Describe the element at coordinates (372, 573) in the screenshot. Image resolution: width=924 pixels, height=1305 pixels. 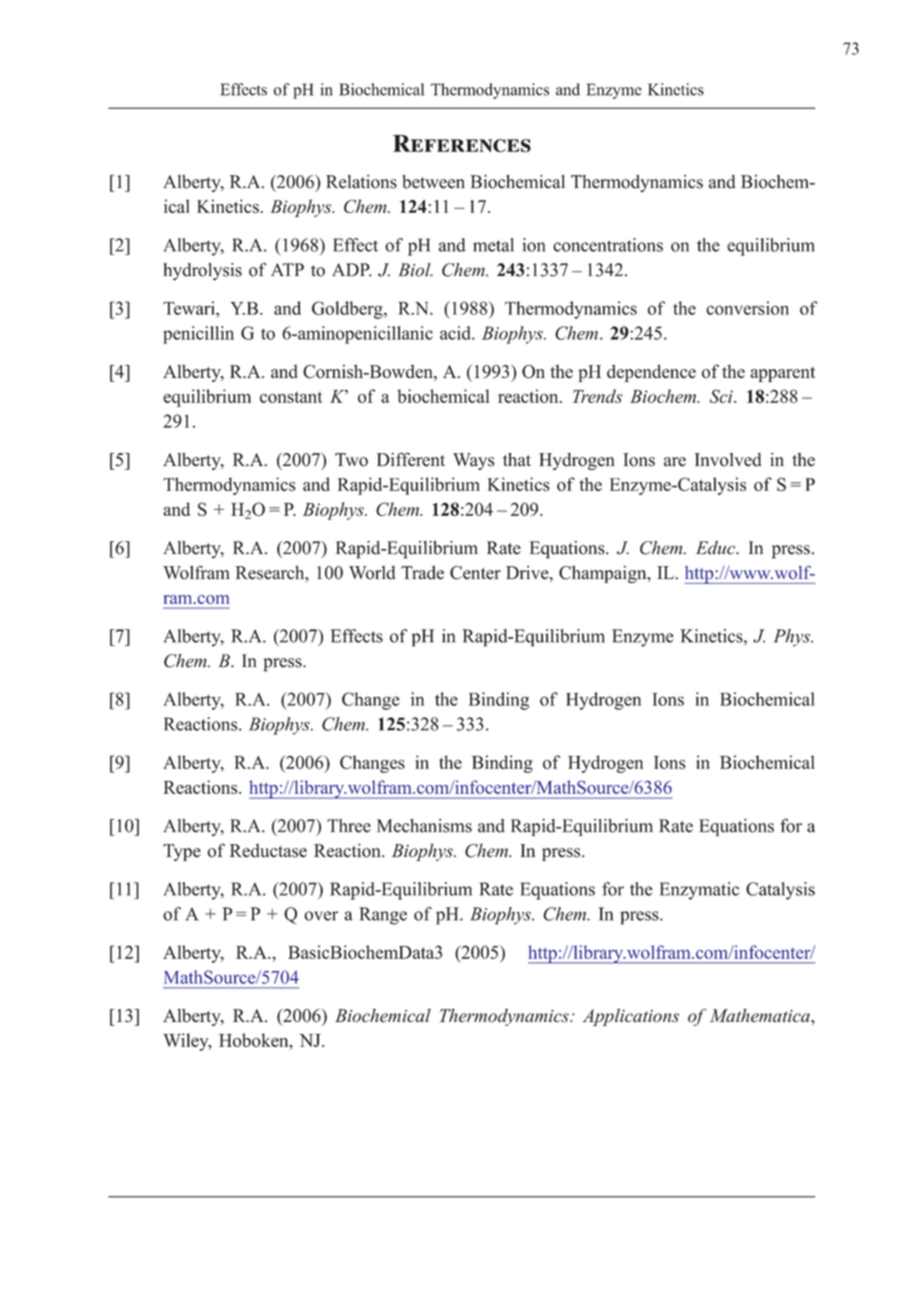
I see `World` at that location.
